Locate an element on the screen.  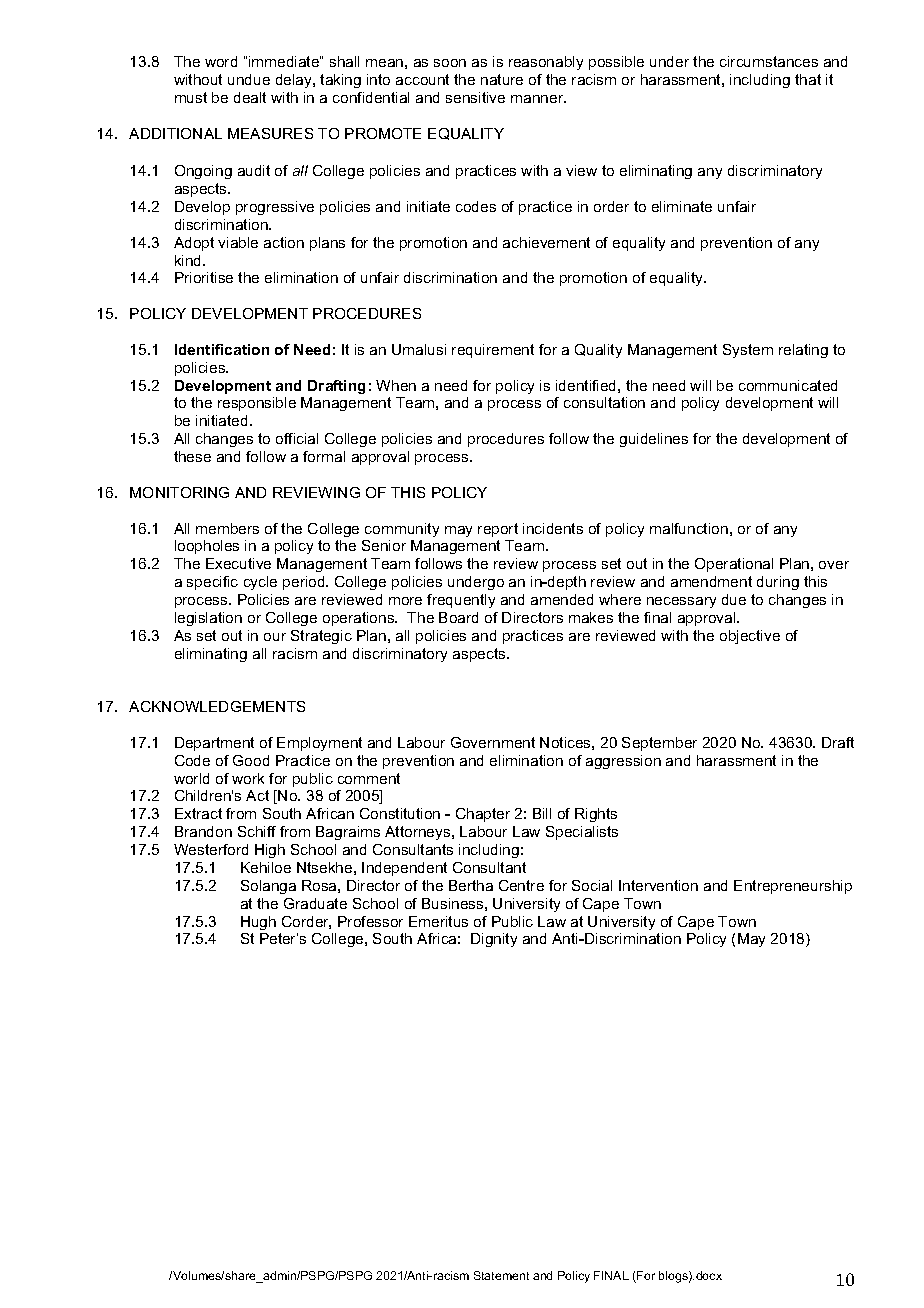
Board is located at coordinates (458, 617).
